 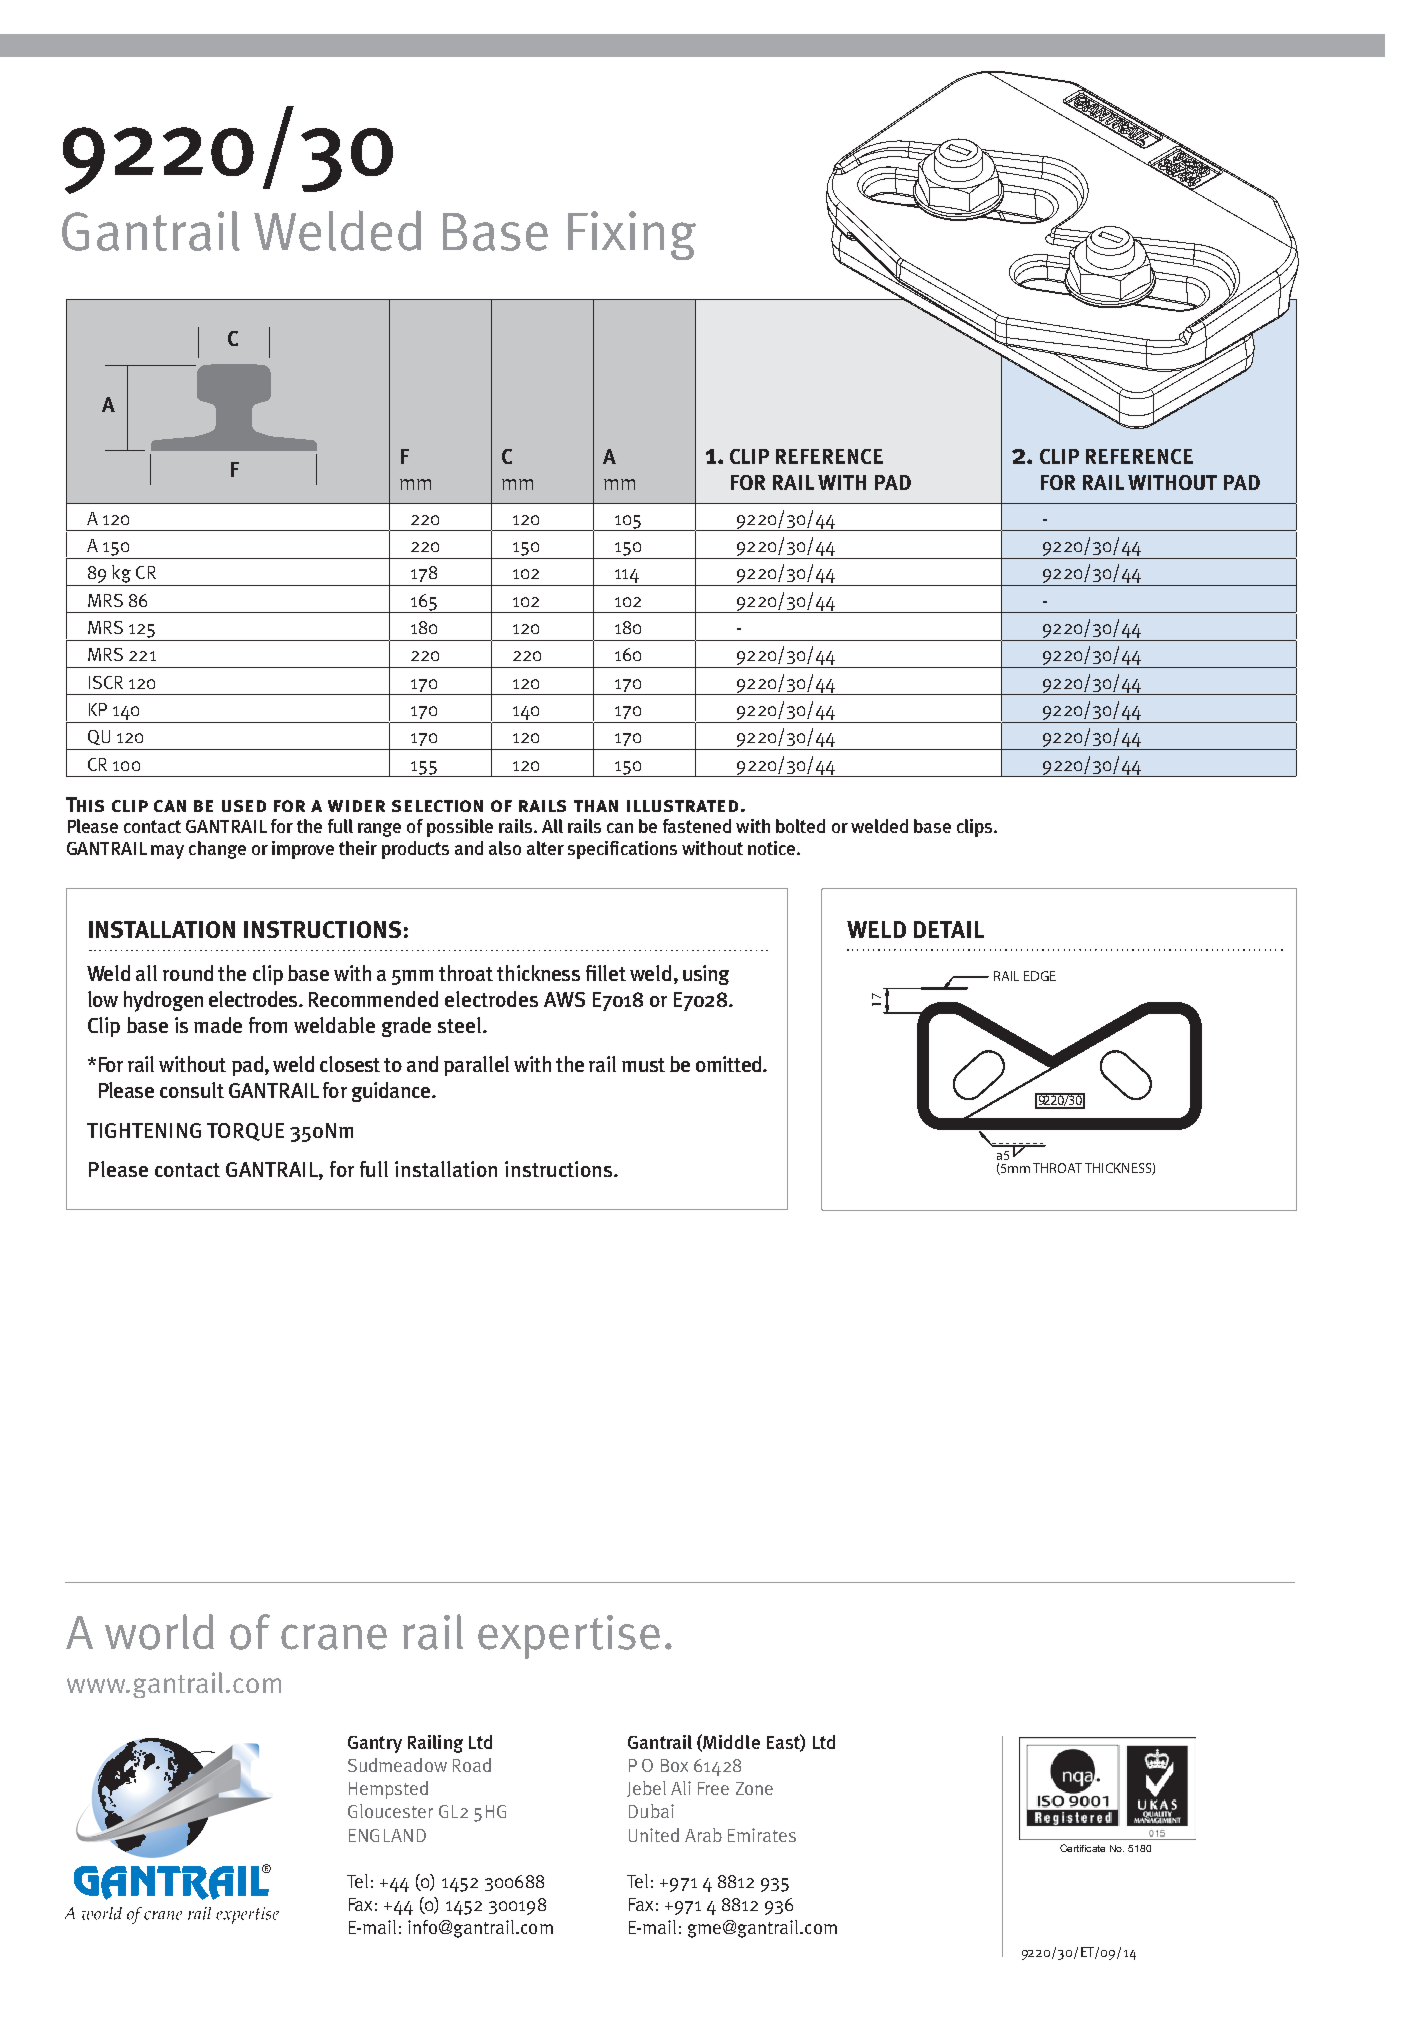 What do you see at coordinates (244, 806) in the screenshot?
I see `used` at bounding box center [244, 806].
